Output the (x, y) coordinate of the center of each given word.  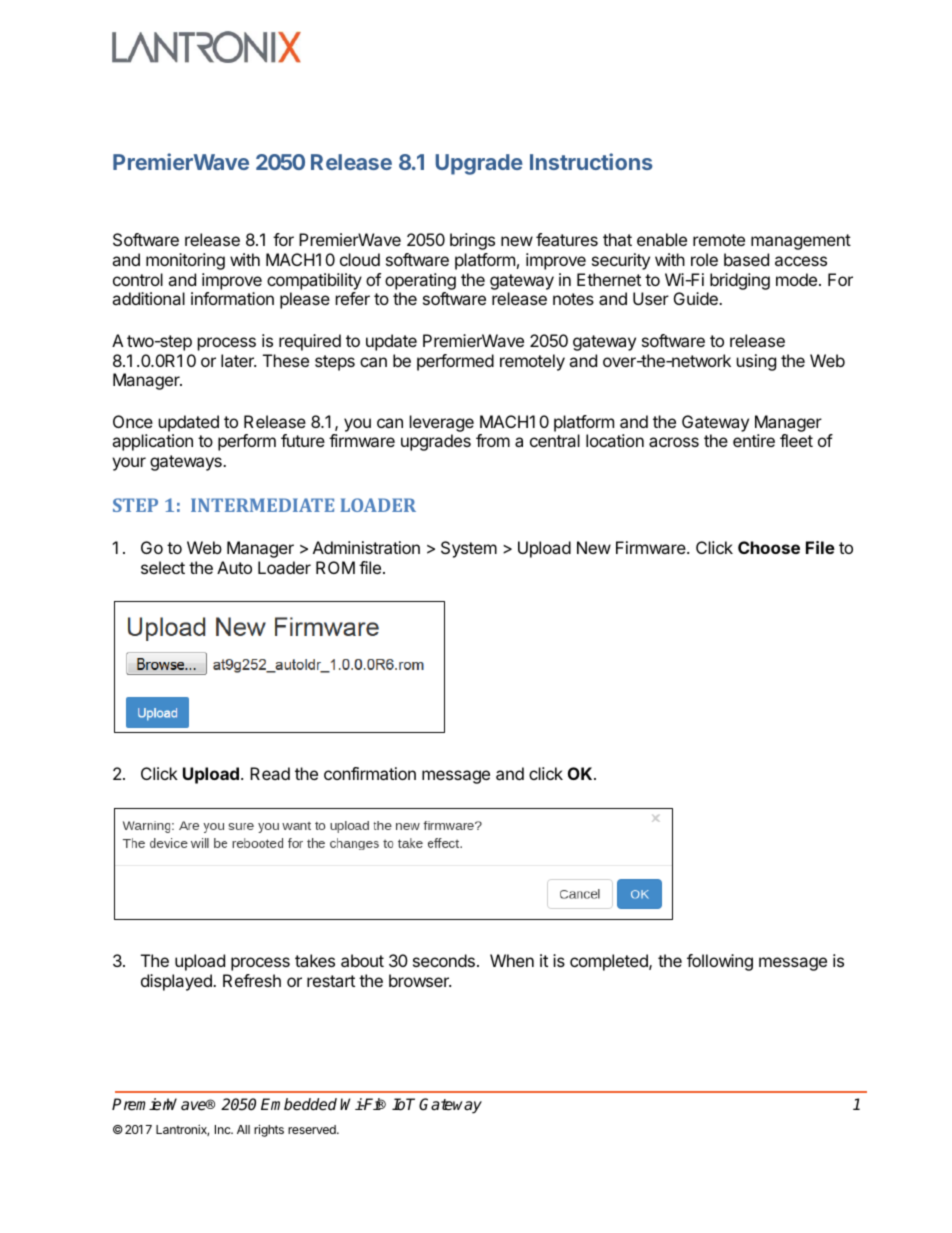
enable (662, 239)
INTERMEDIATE (262, 505)
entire (754, 440)
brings (472, 241)
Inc (224, 1129)
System (469, 549)
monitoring (185, 261)
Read (270, 773)
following (720, 962)
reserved (313, 1129)
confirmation (370, 773)
